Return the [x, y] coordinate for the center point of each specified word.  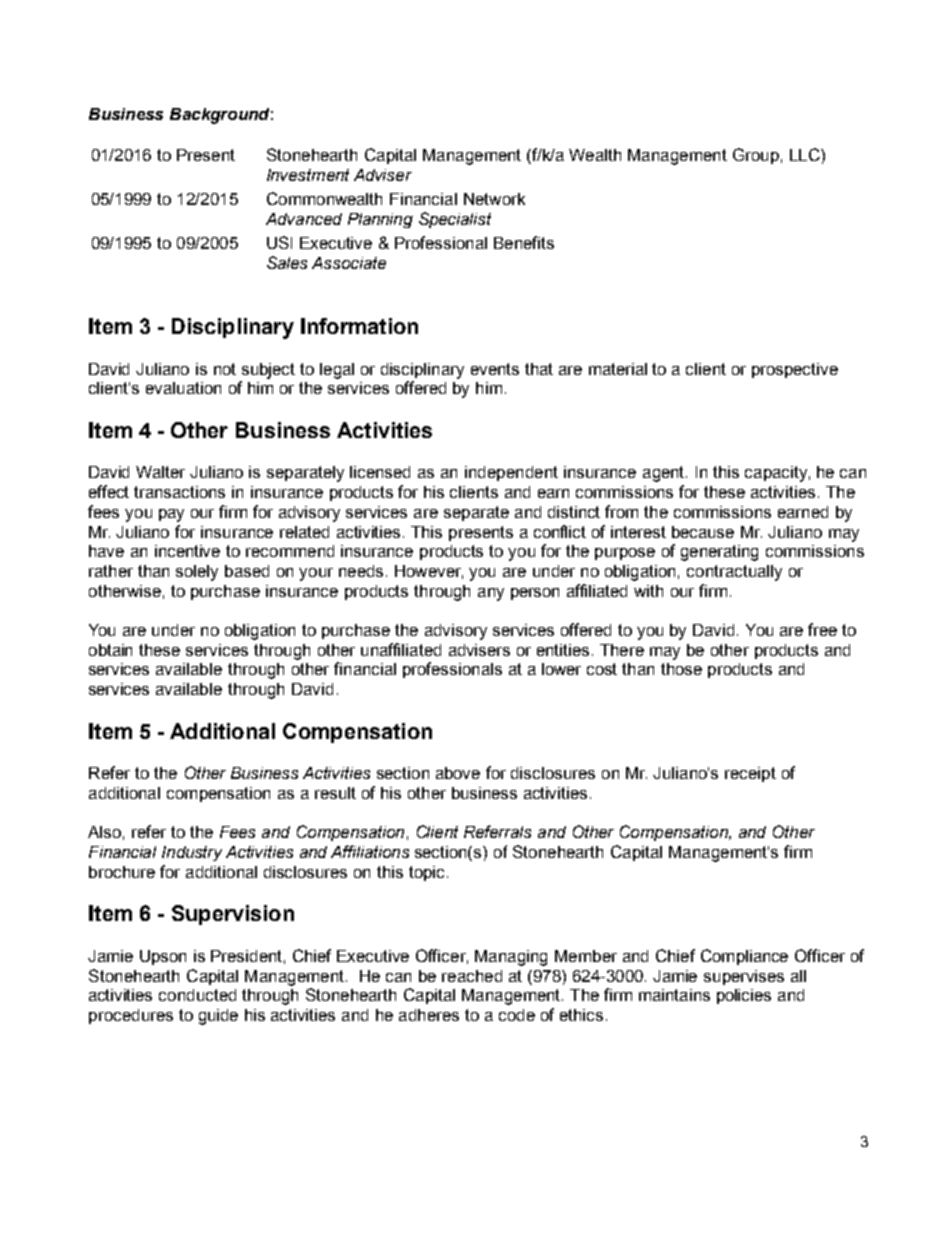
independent [511, 473]
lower [561, 669]
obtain [110, 650]
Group [756, 156]
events [495, 369]
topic [426, 873]
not [225, 369]
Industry [192, 853]
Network [494, 199]
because [703, 532]
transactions [179, 492]
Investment [308, 175]
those [681, 669]
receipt [750, 774]
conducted [197, 995]
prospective [795, 370]
